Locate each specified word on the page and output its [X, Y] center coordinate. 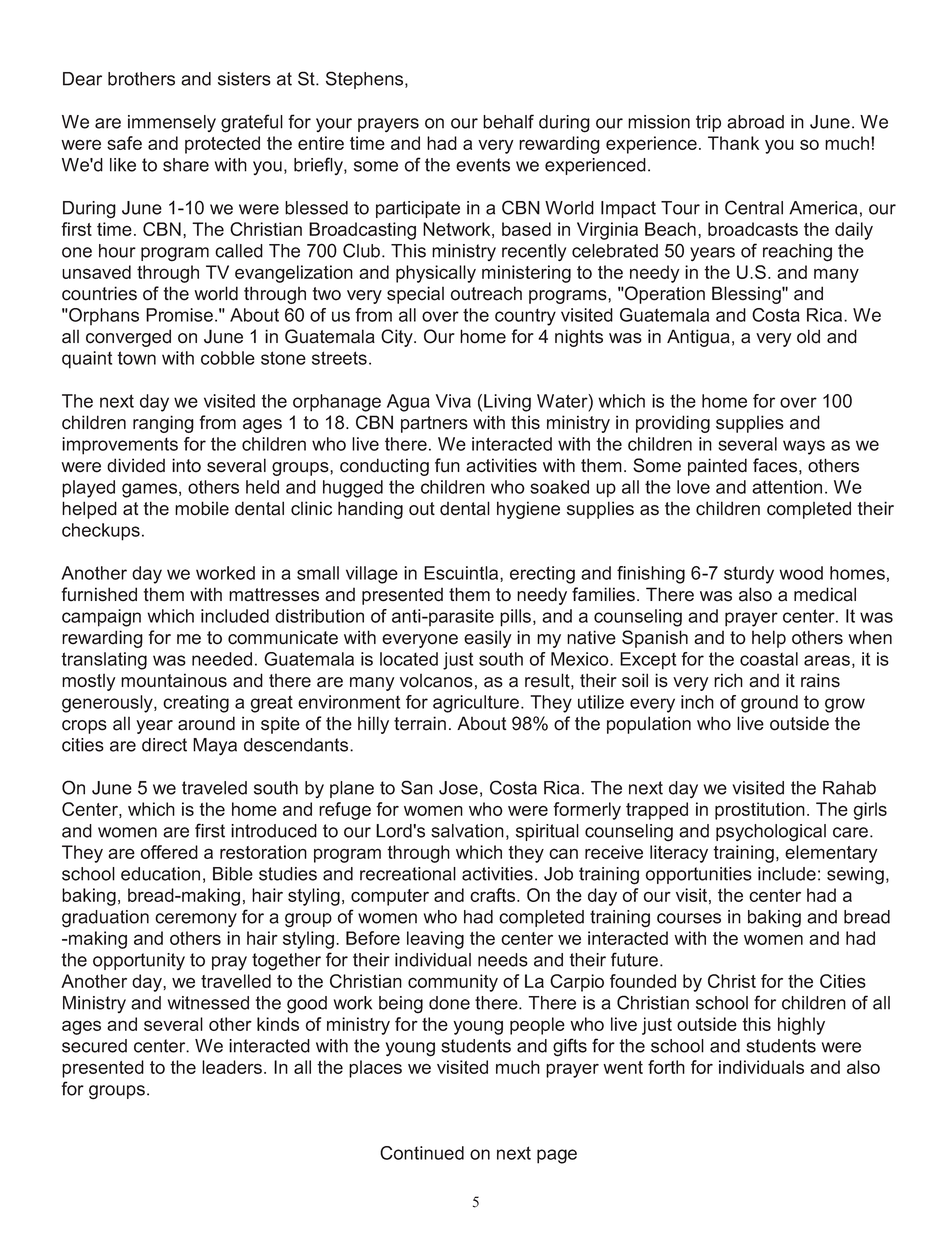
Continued [422, 1153]
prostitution [760, 811]
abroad [755, 122]
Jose [458, 788]
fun [447, 465]
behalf [508, 121]
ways [804, 447]
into [186, 465]
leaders [232, 1067]
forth [666, 1067]
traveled [214, 788]
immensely [172, 123]
